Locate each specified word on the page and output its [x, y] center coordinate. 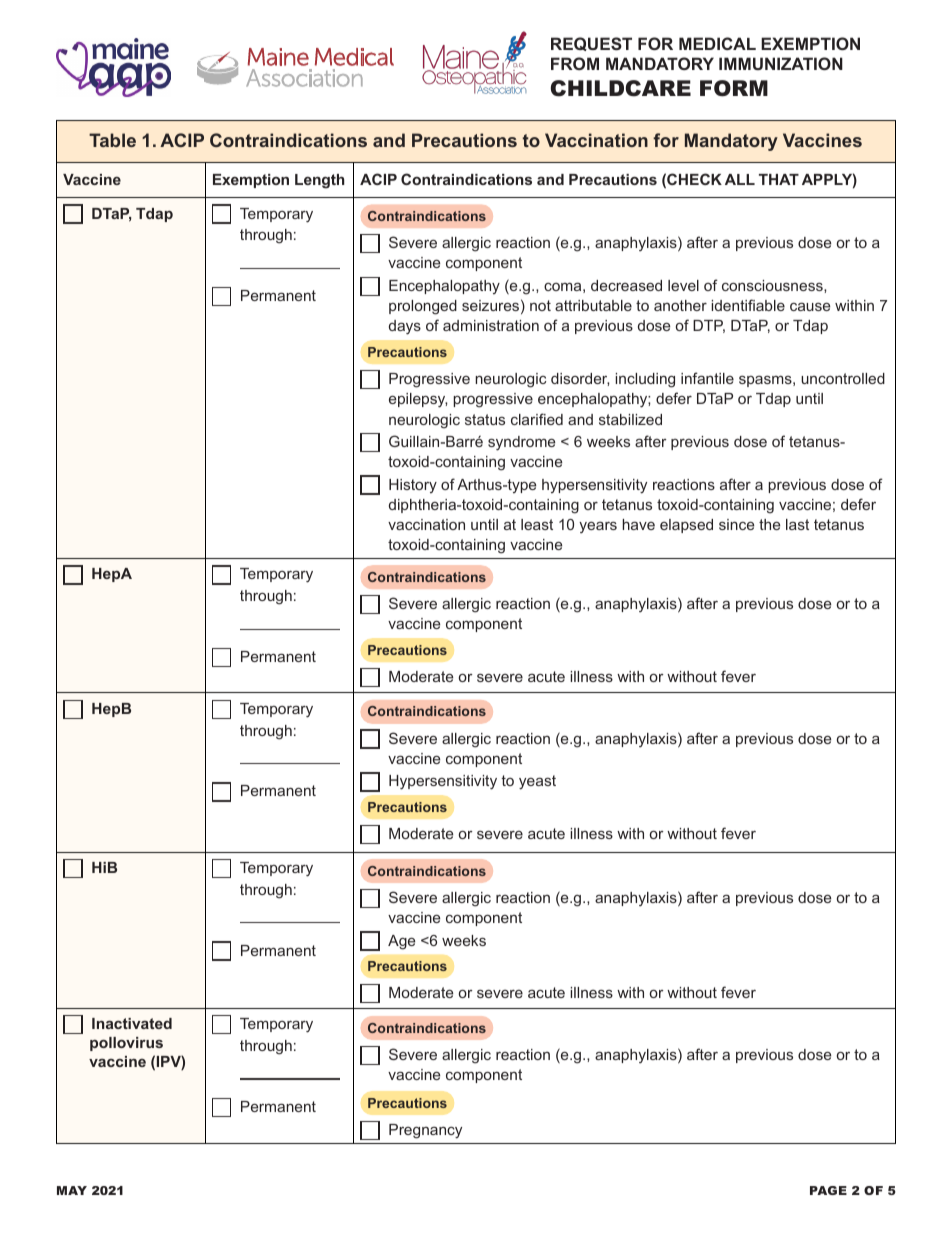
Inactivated [132, 1023]
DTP [709, 326]
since [736, 524]
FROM [575, 63]
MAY [72, 1190]
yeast [537, 782]
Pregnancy [425, 1131]
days [405, 327]
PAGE [828, 1190]
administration [491, 325]
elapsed [686, 526]
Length [320, 181]
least [537, 524]
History [413, 486]
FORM [734, 88]
